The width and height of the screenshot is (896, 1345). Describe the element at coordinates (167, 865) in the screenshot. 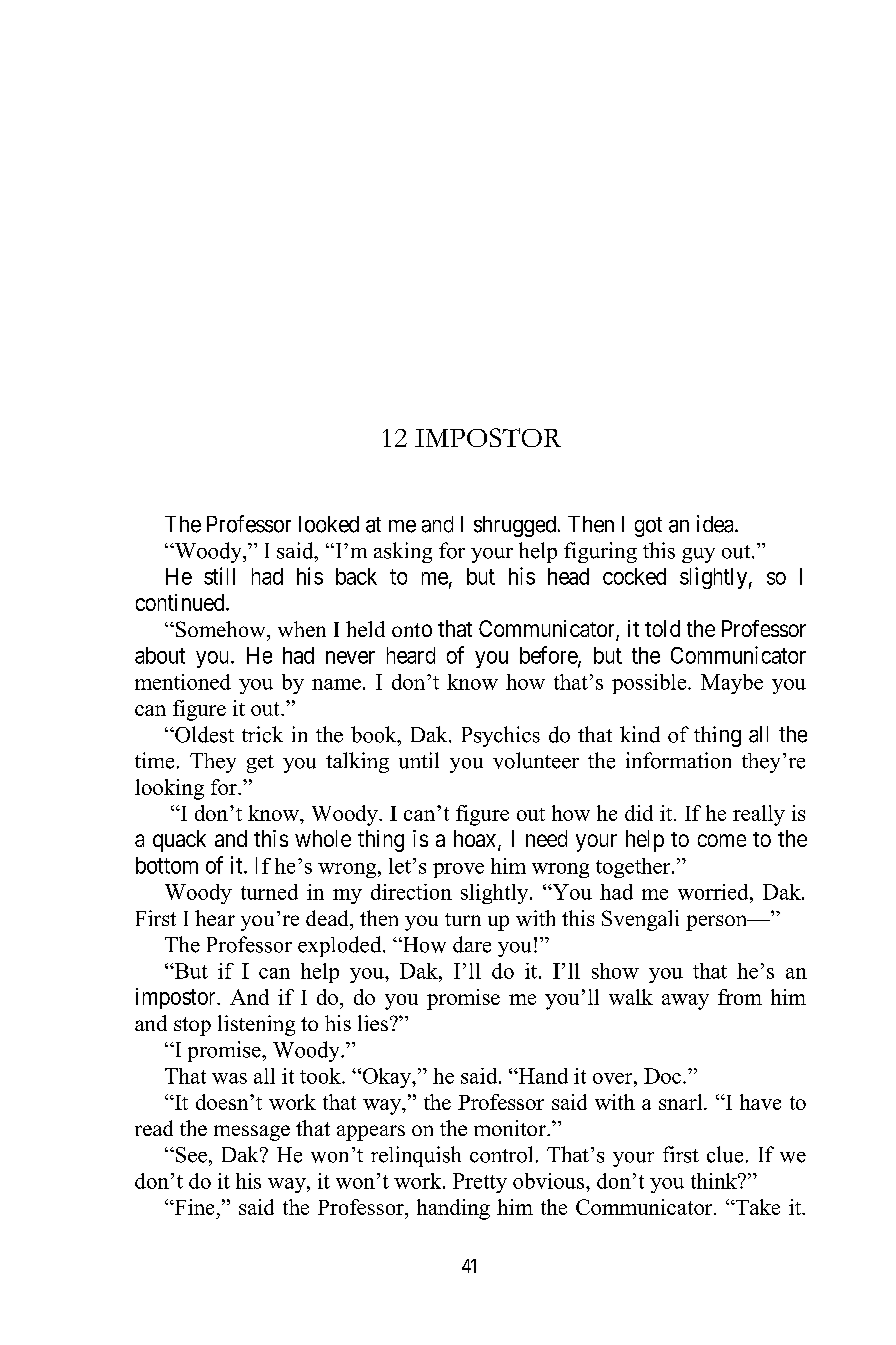

I see `bottom` at that location.
